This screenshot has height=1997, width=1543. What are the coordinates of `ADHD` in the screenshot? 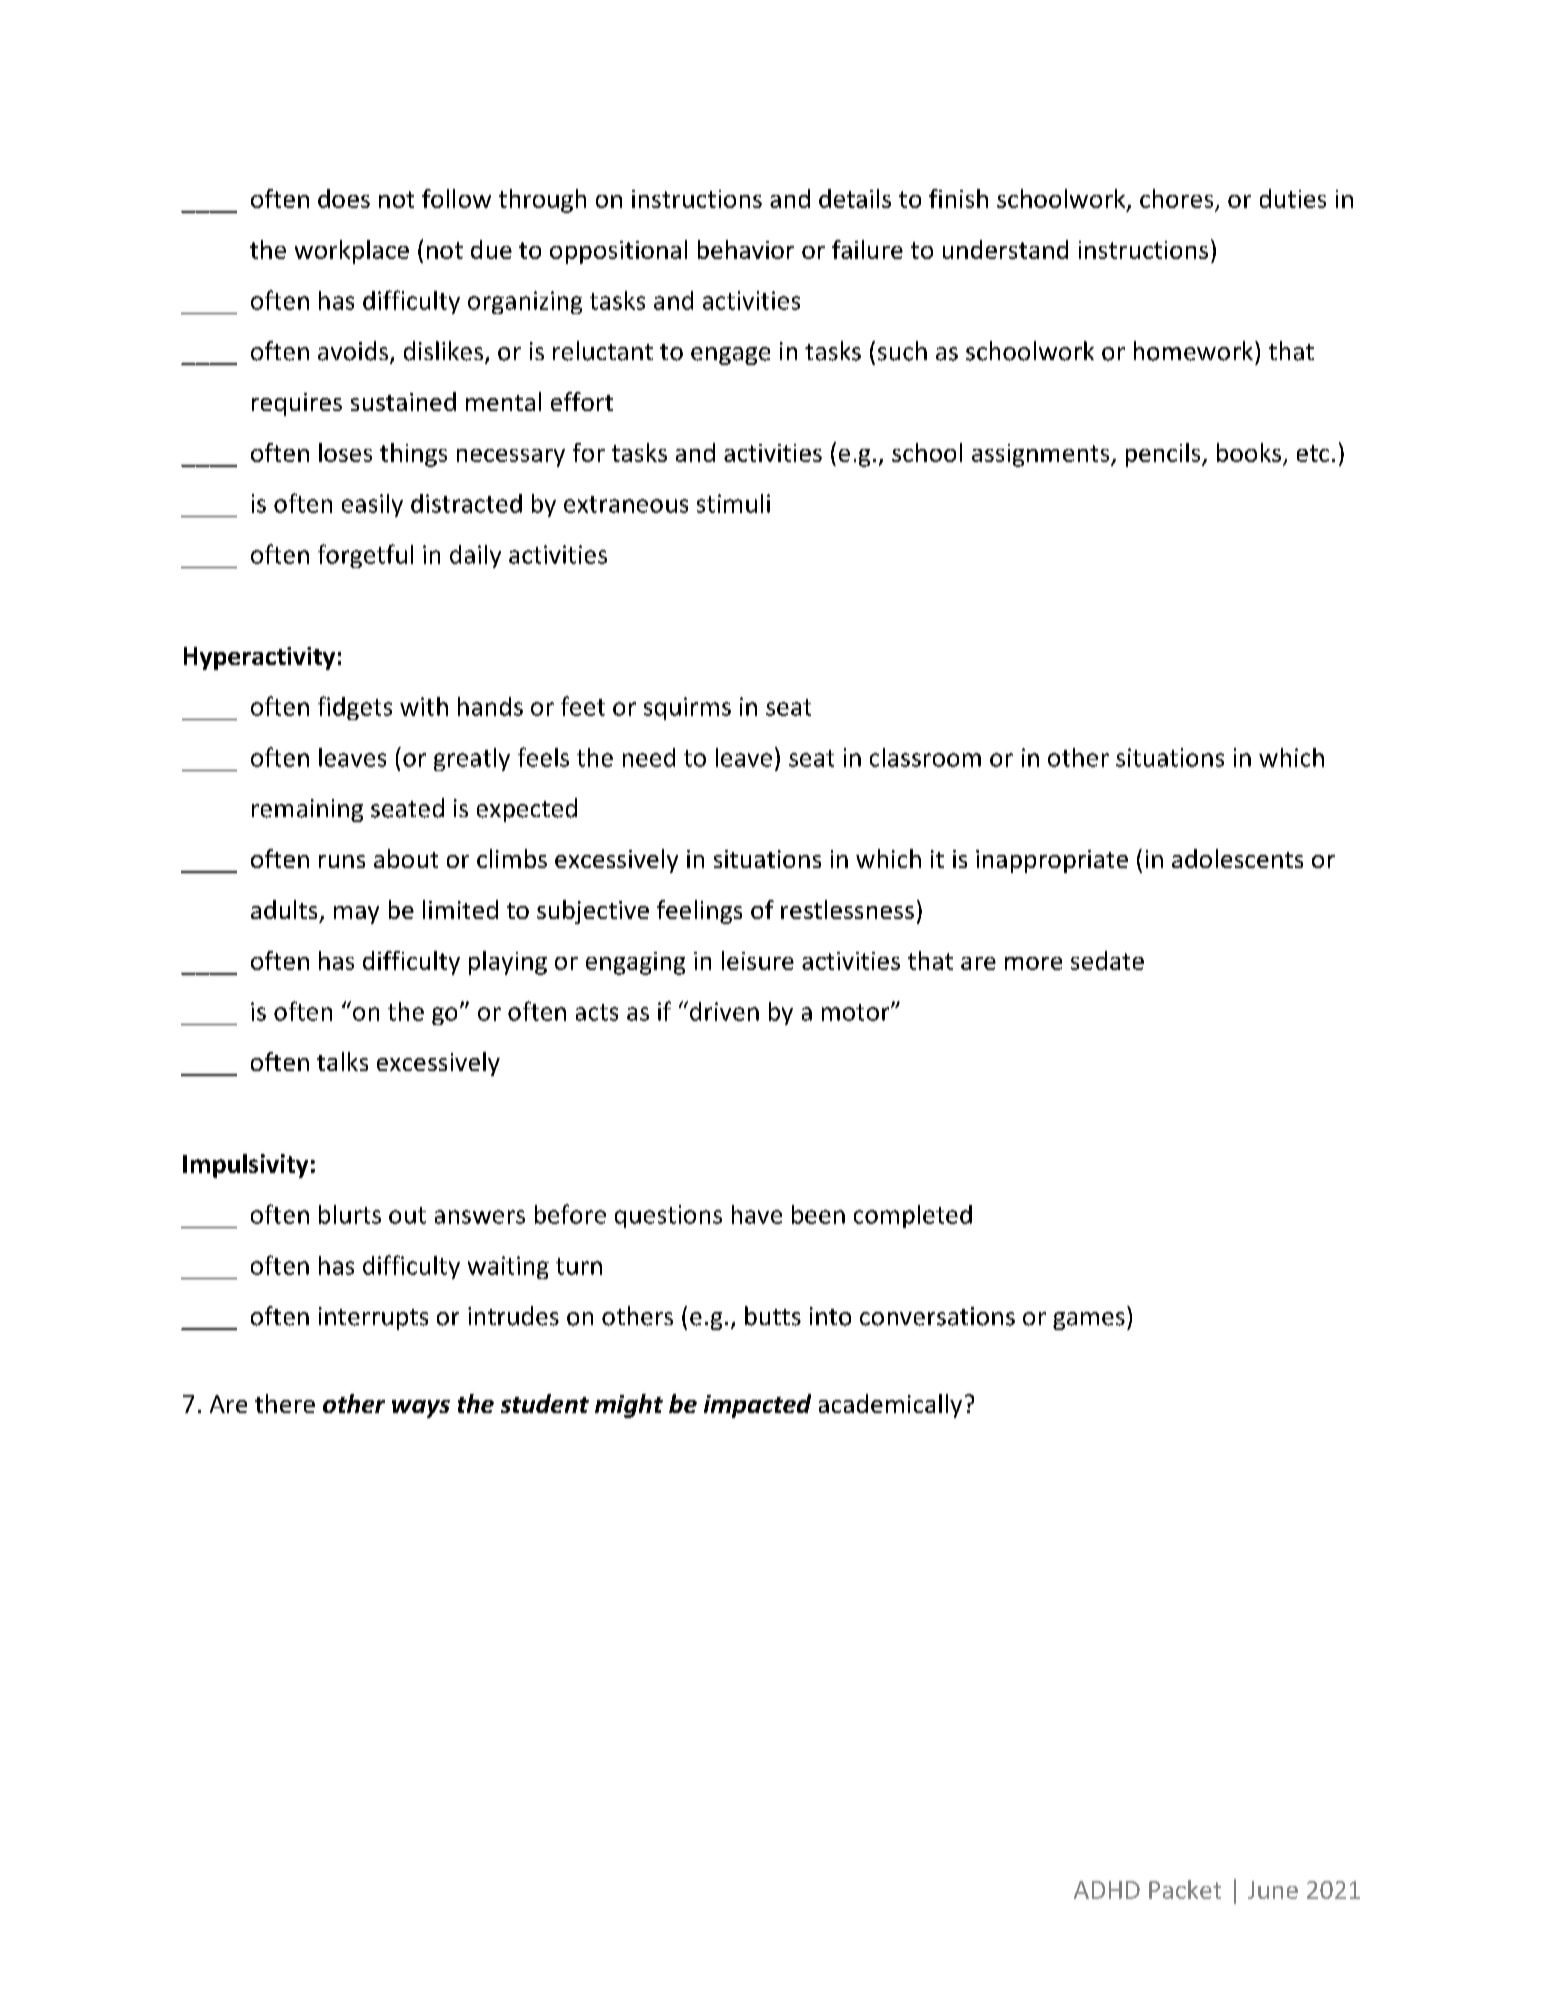 It's located at (1107, 1890).
